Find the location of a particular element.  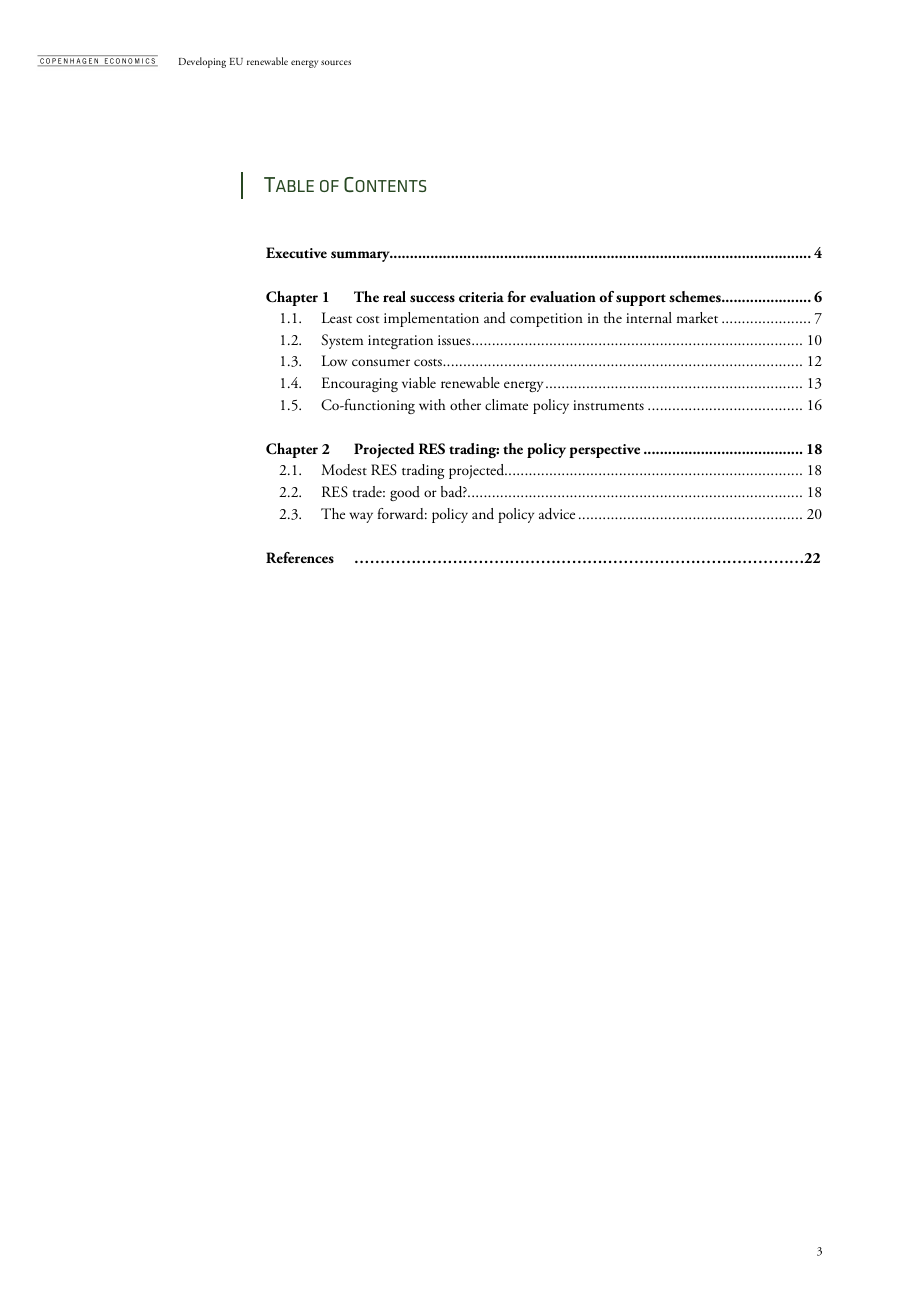

Modest is located at coordinates (344, 470).
